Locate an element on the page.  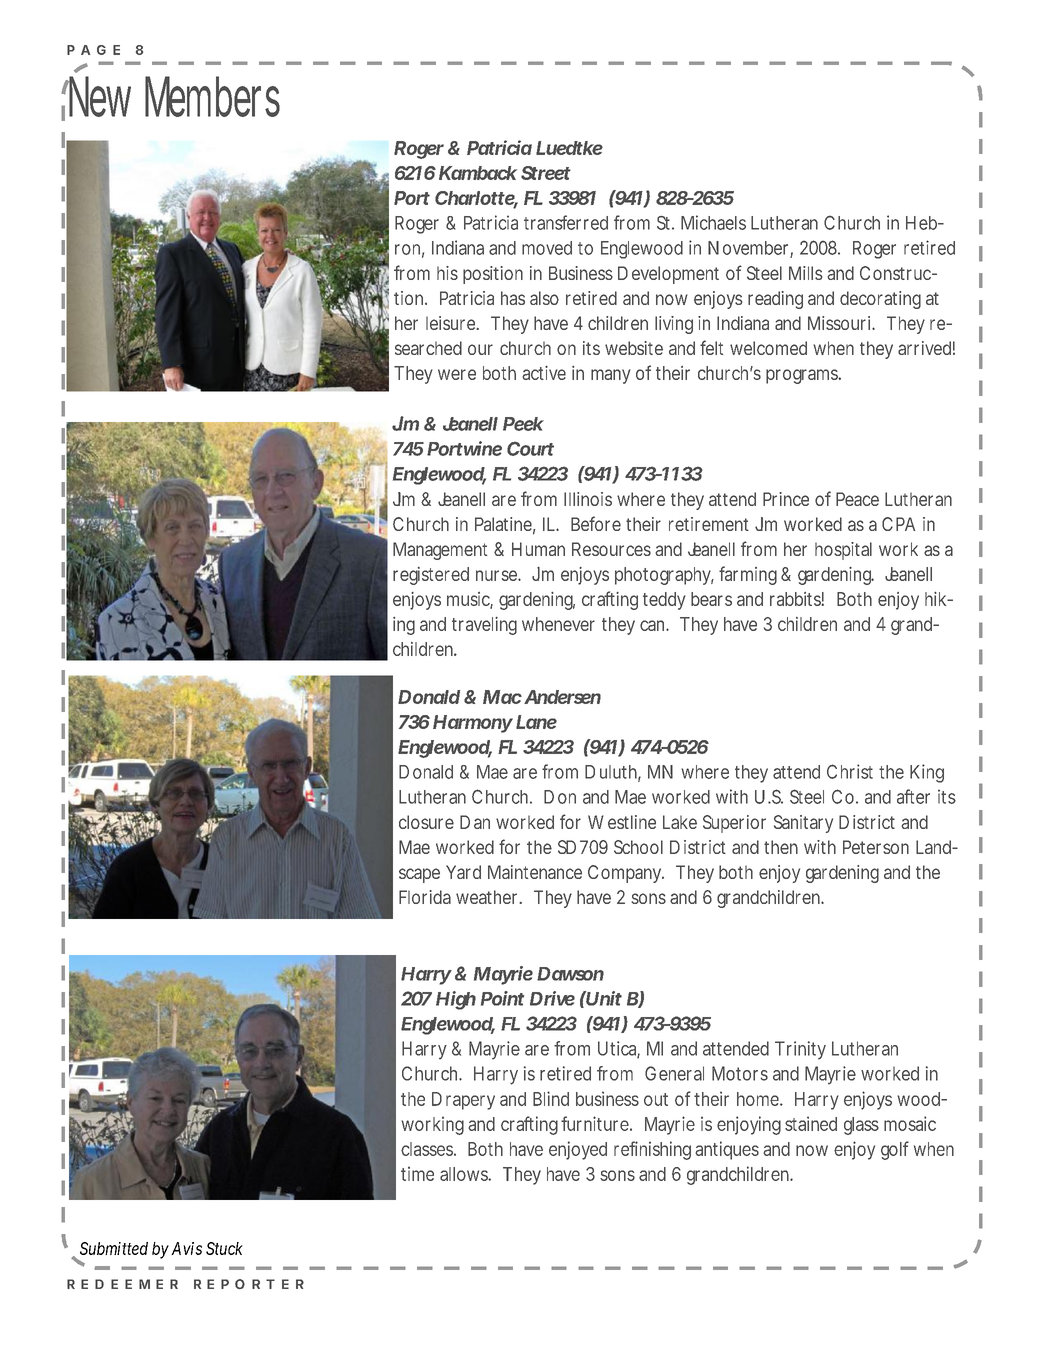
Street is located at coordinates (546, 173).
